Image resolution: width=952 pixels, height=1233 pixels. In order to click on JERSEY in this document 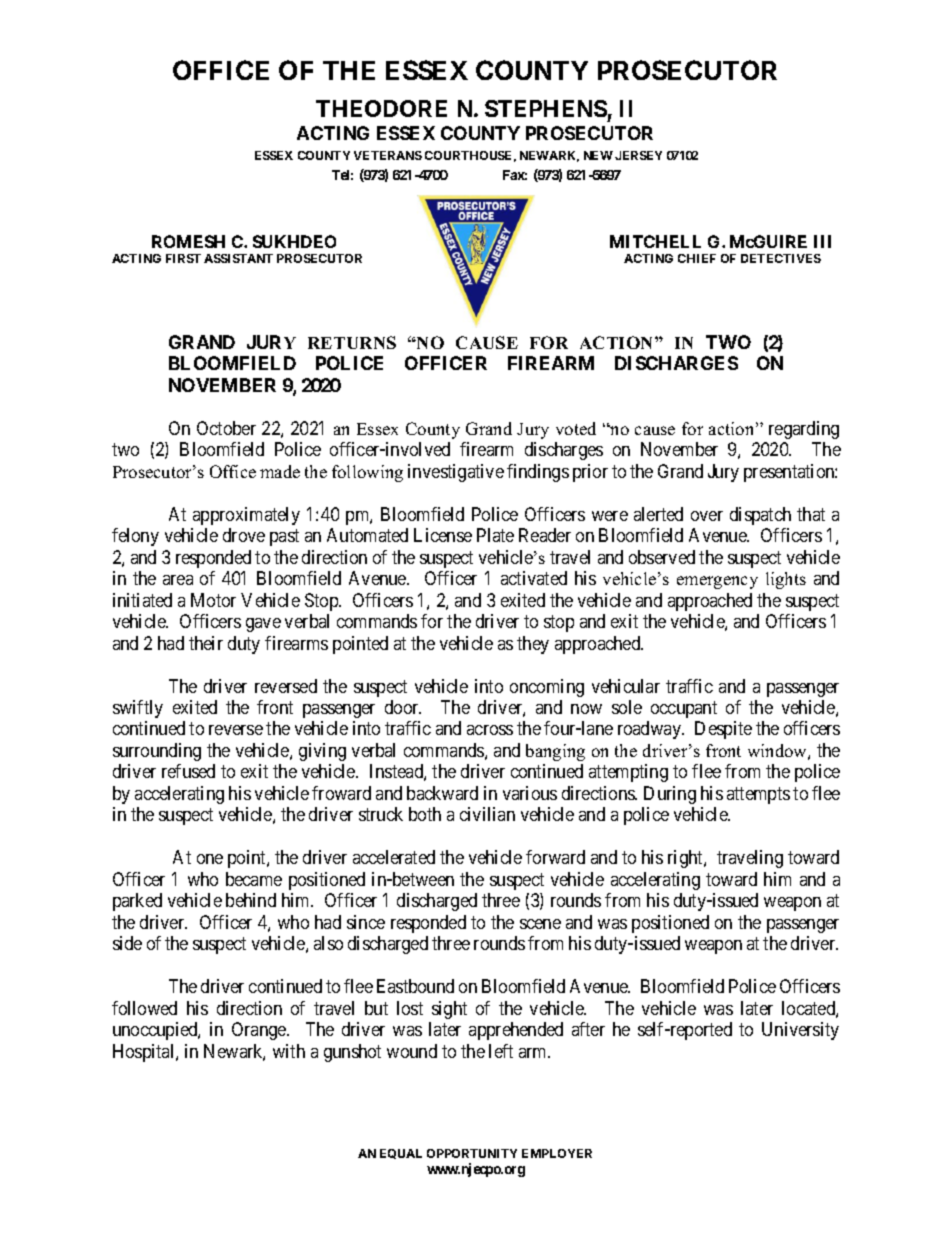, I will do `click(638, 155)`.
